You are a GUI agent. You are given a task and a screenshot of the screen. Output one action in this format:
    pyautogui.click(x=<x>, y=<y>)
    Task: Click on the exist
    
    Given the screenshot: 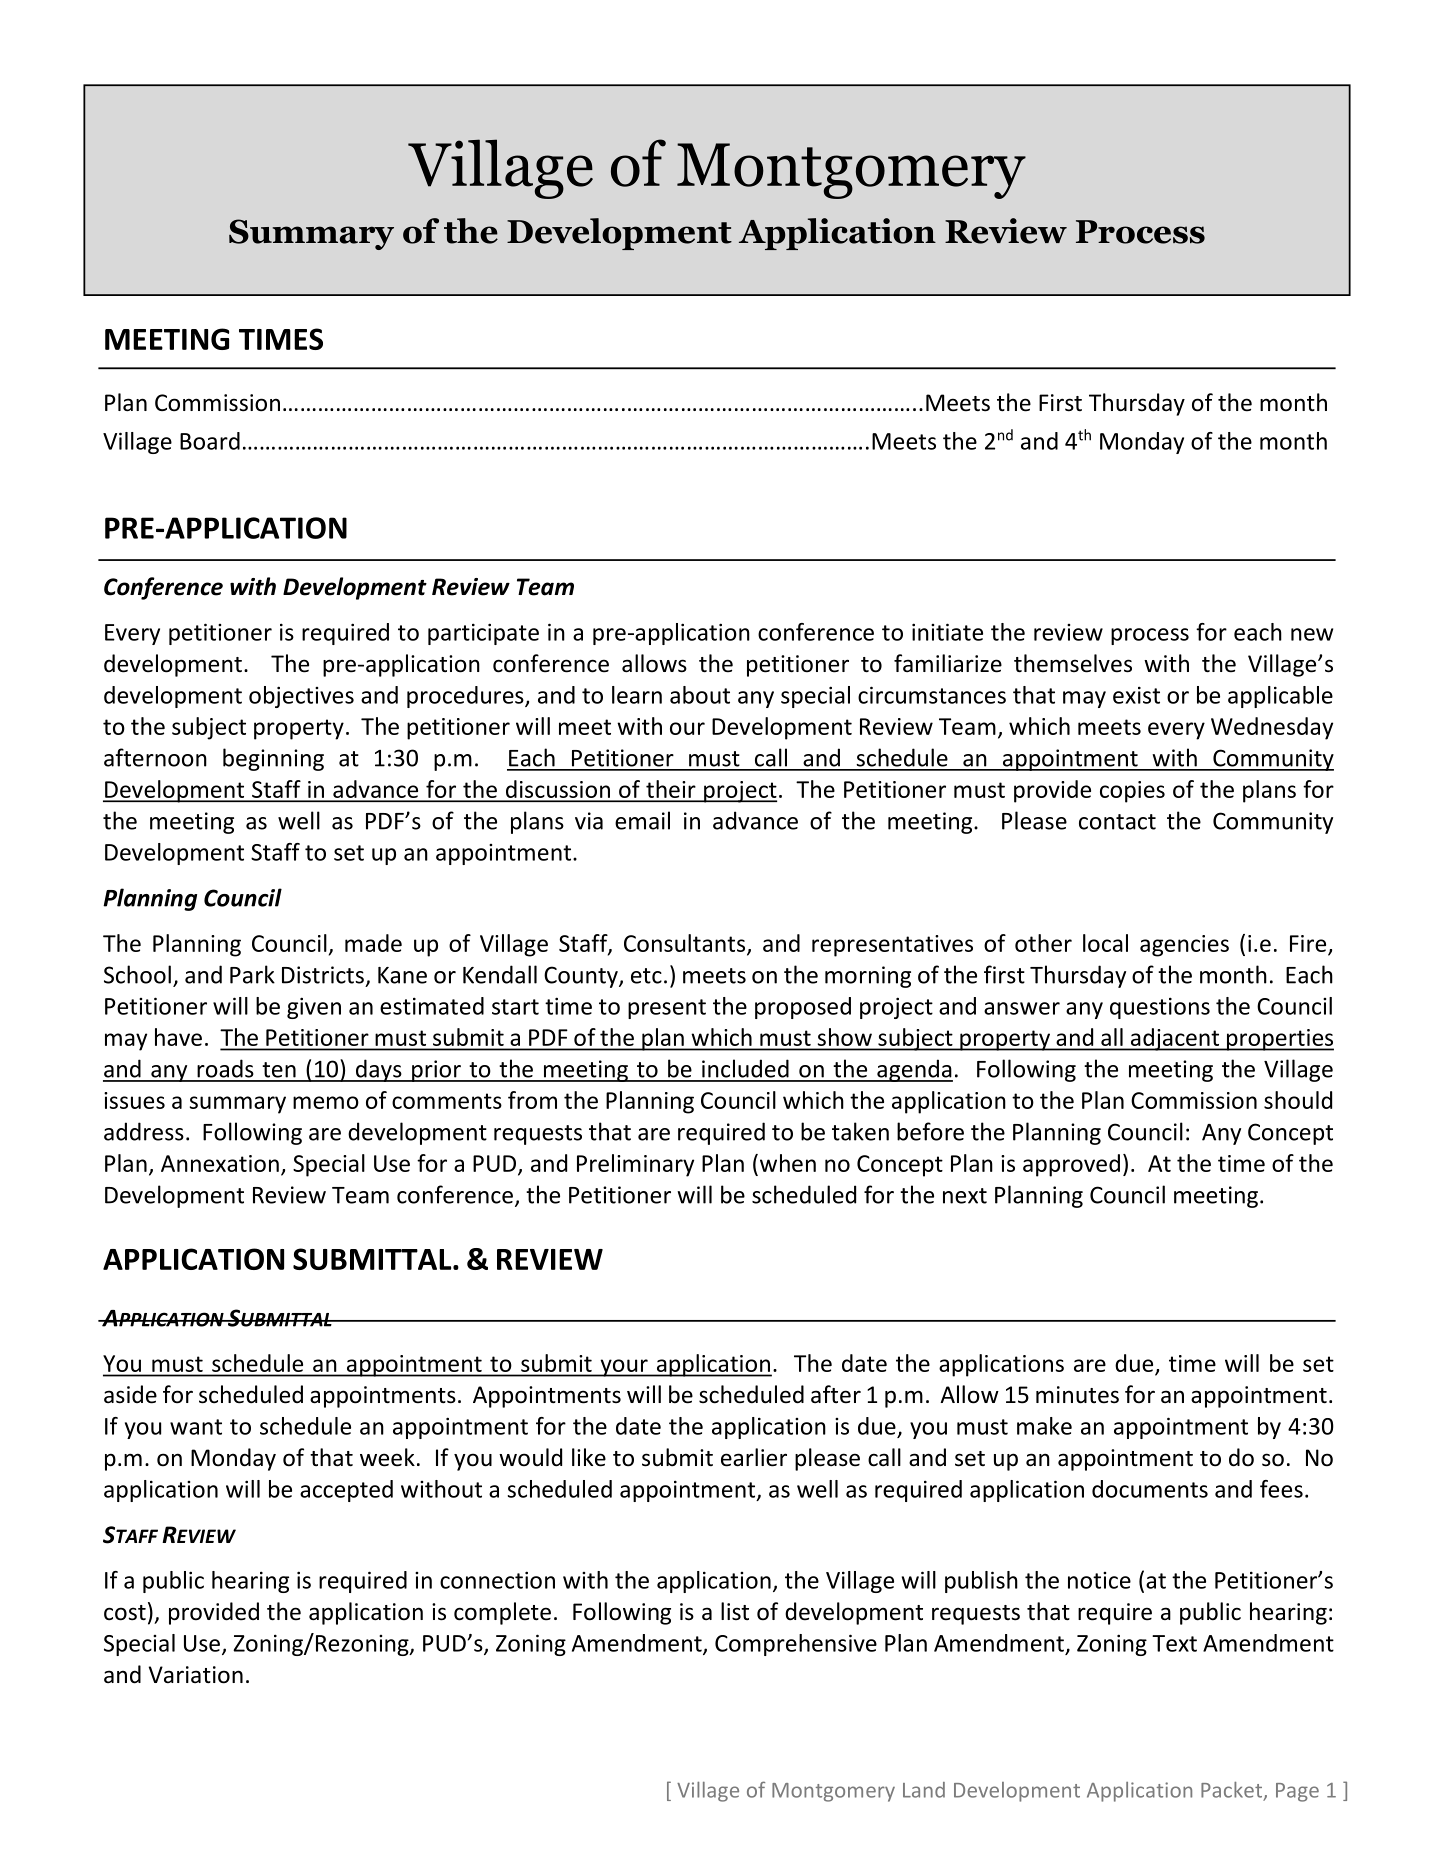 What is the action you would take?
    pyautogui.click(x=1136, y=695)
